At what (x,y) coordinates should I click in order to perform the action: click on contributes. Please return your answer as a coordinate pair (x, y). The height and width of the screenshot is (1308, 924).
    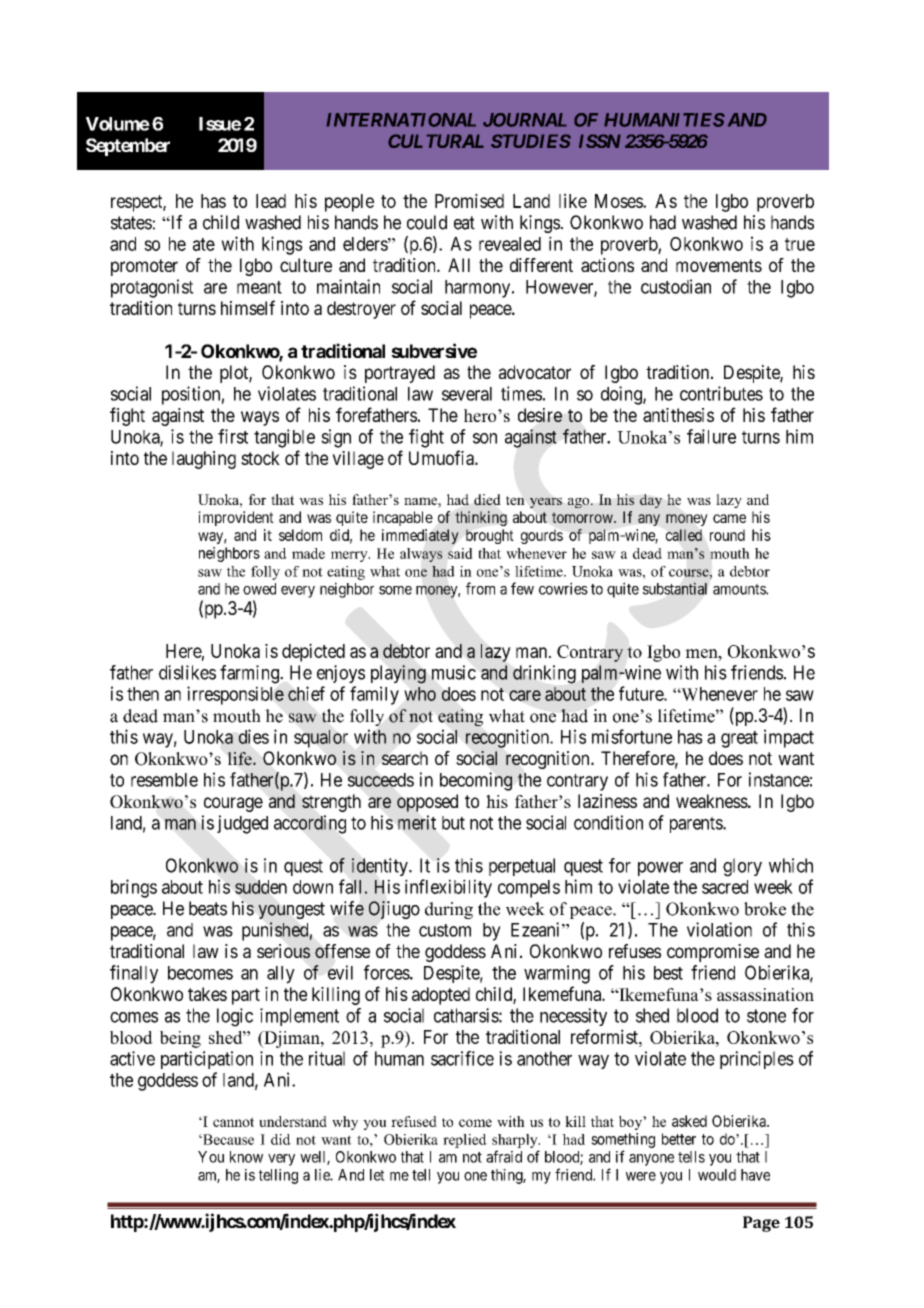
    Looking at the image, I should click on (721, 393).
